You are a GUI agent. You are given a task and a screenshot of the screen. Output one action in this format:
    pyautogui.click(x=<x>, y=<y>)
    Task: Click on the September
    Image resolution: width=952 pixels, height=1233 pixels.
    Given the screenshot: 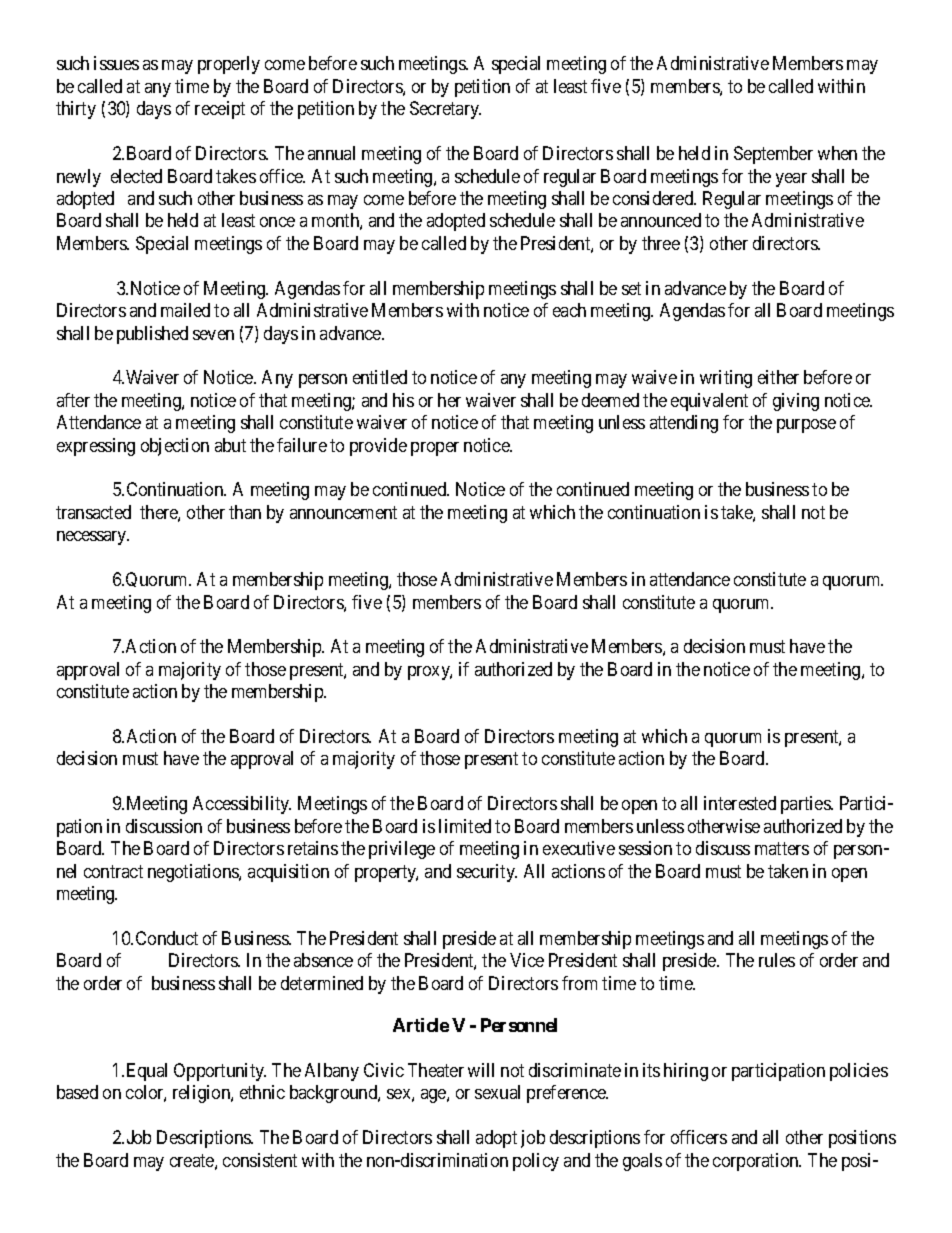 What is the action you would take?
    pyautogui.click(x=773, y=155)
